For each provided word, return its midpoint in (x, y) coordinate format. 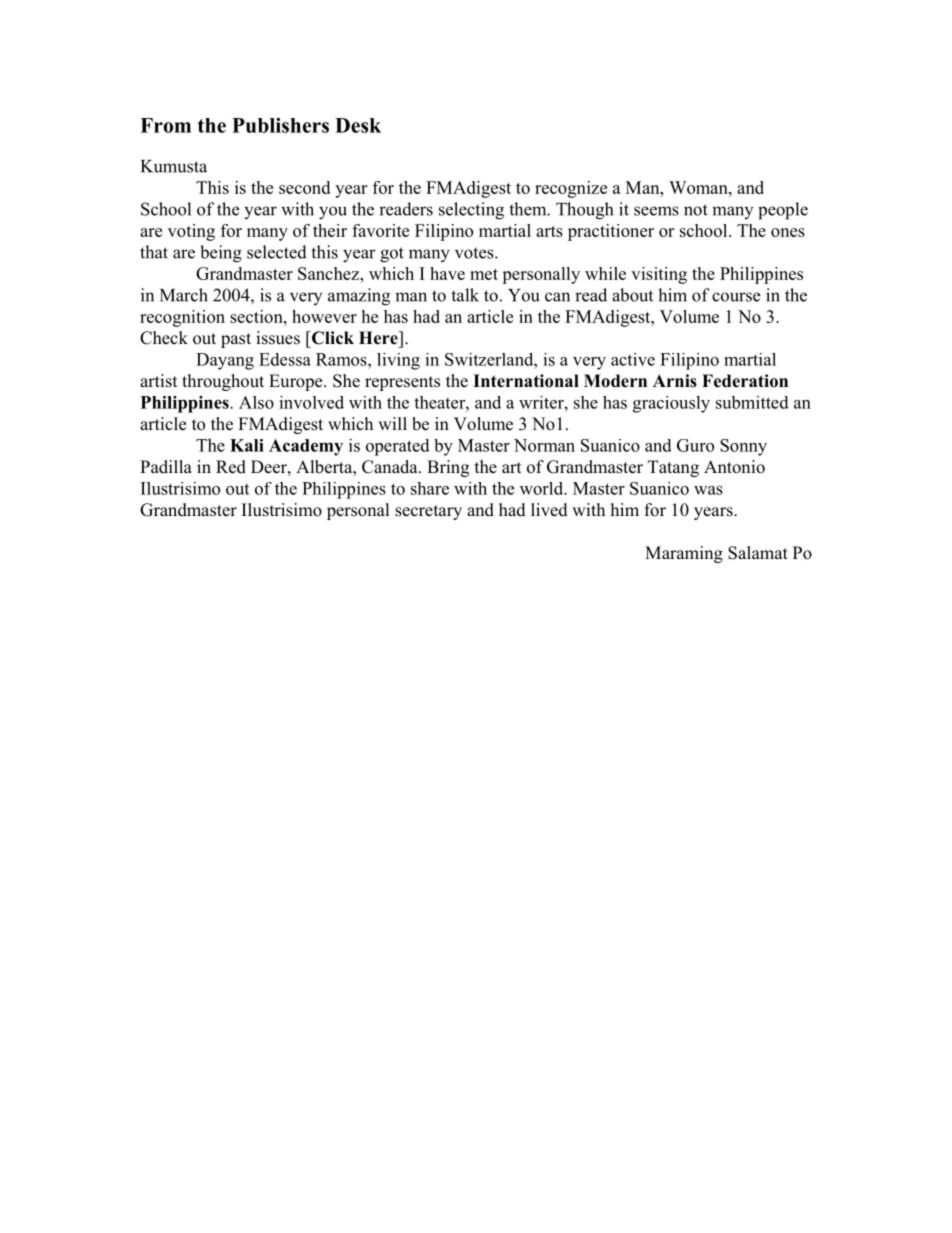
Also (256, 402)
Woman (699, 187)
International (526, 381)
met (484, 274)
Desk (358, 125)
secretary (428, 512)
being (221, 254)
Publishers (280, 125)
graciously (671, 404)
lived (549, 510)
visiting (659, 275)
